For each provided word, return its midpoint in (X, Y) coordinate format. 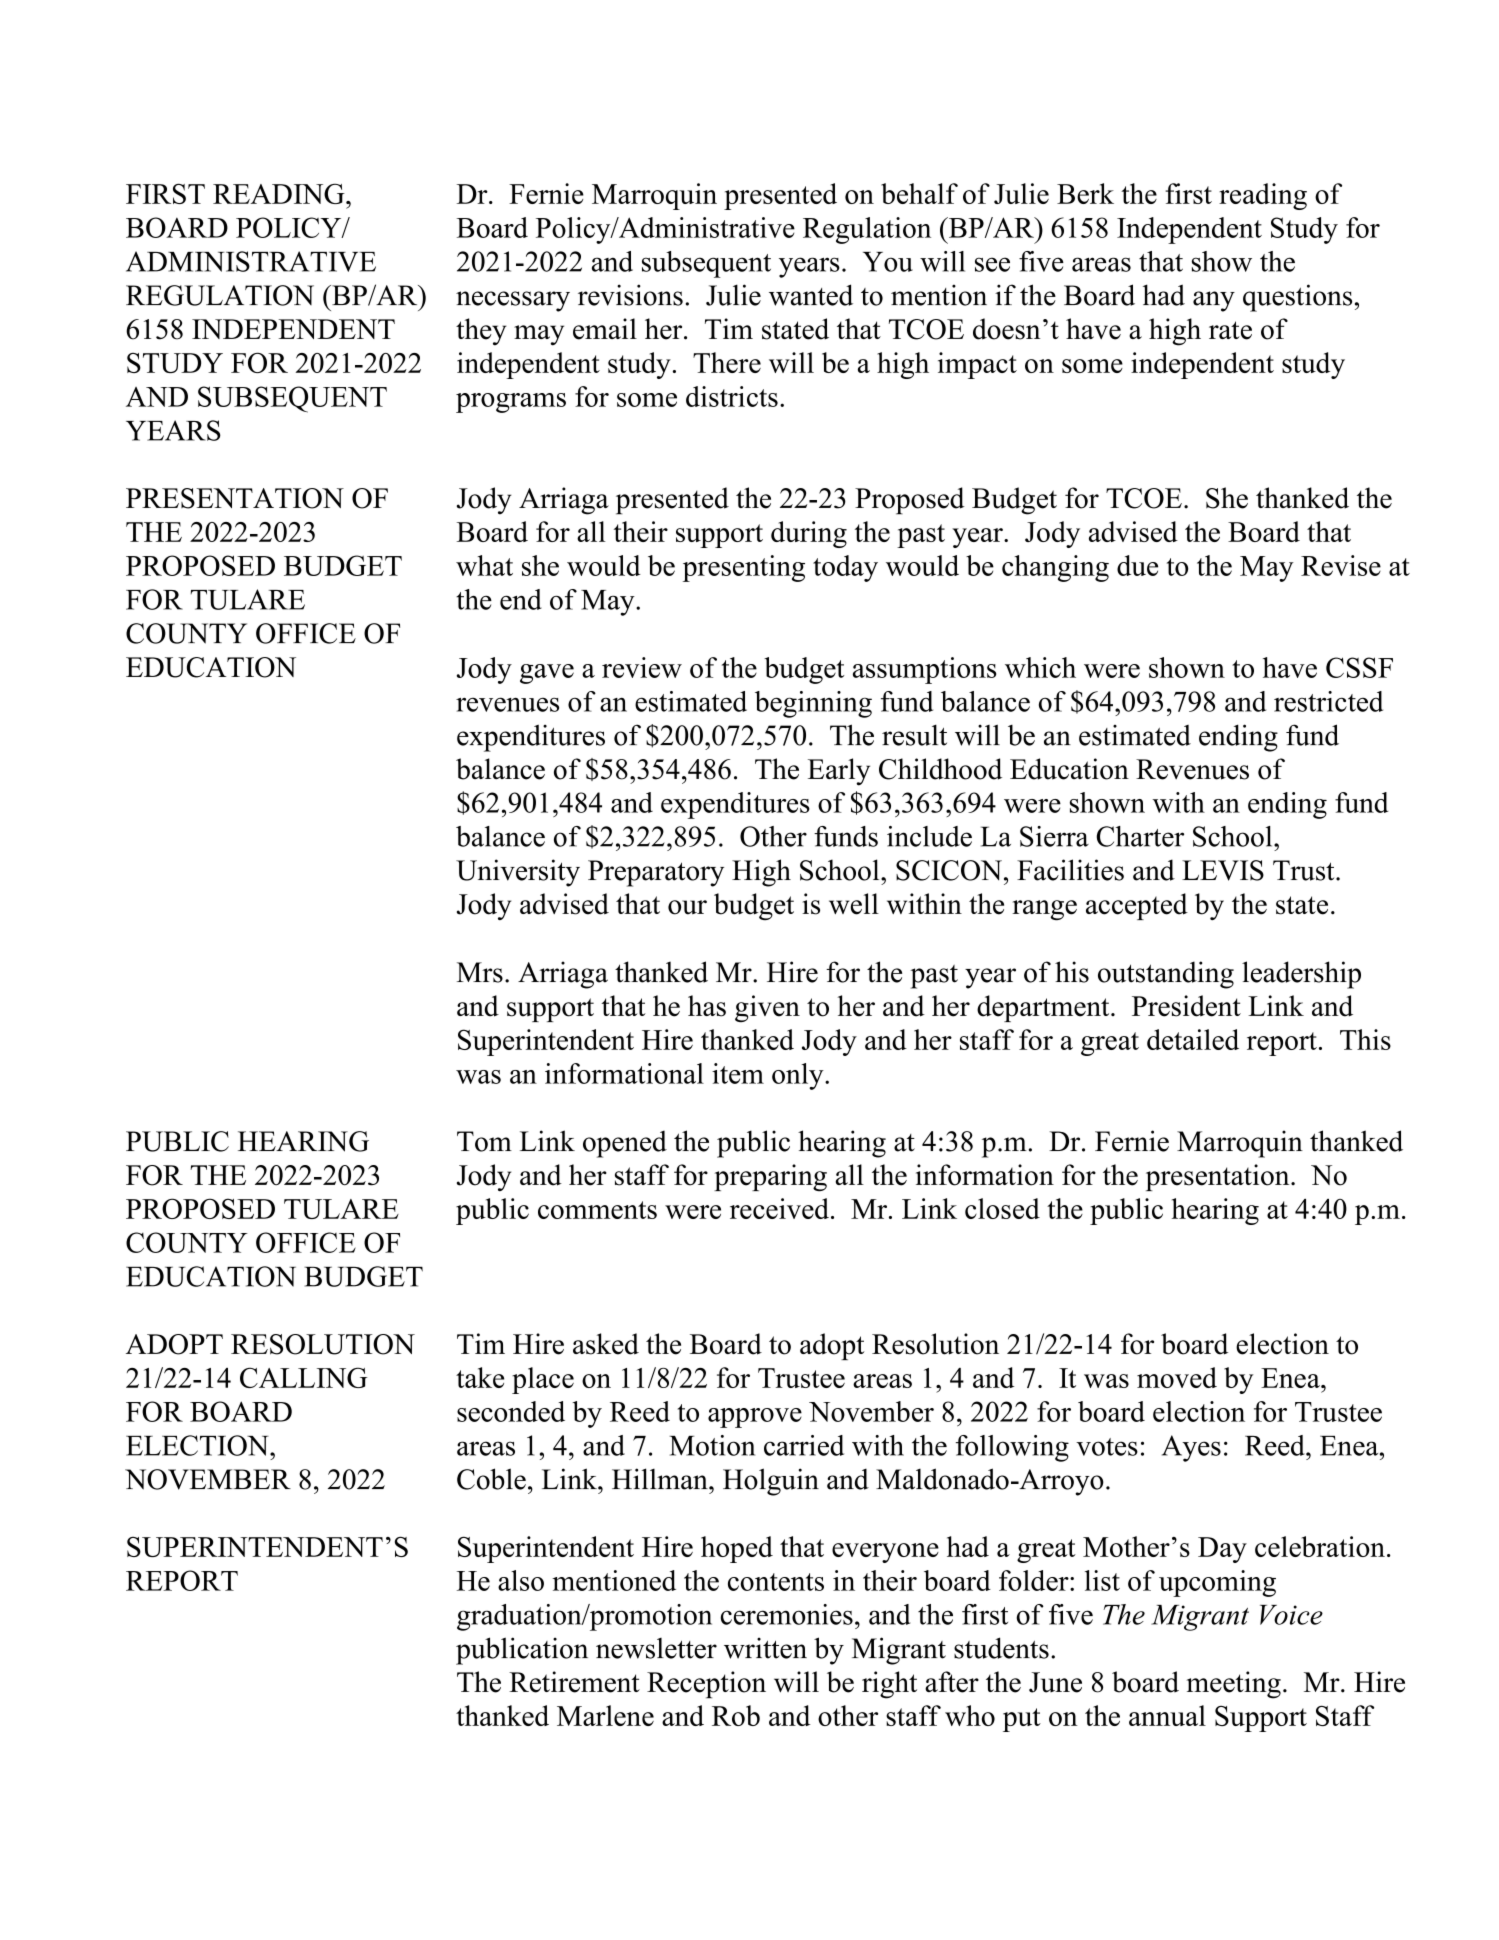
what (484, 565)
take (480, 1377)
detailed (1193, 1039)
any (1214, 301)
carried (804, 1445)
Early (839, 772)
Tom (484, 1141)
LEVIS (1223, 870)
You (888, 262)
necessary (513, 301)
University (518, 873)
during (809, 534)
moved (1177, 1377)
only (799, 1076)
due (1137, 565)
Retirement (574, 1682)
